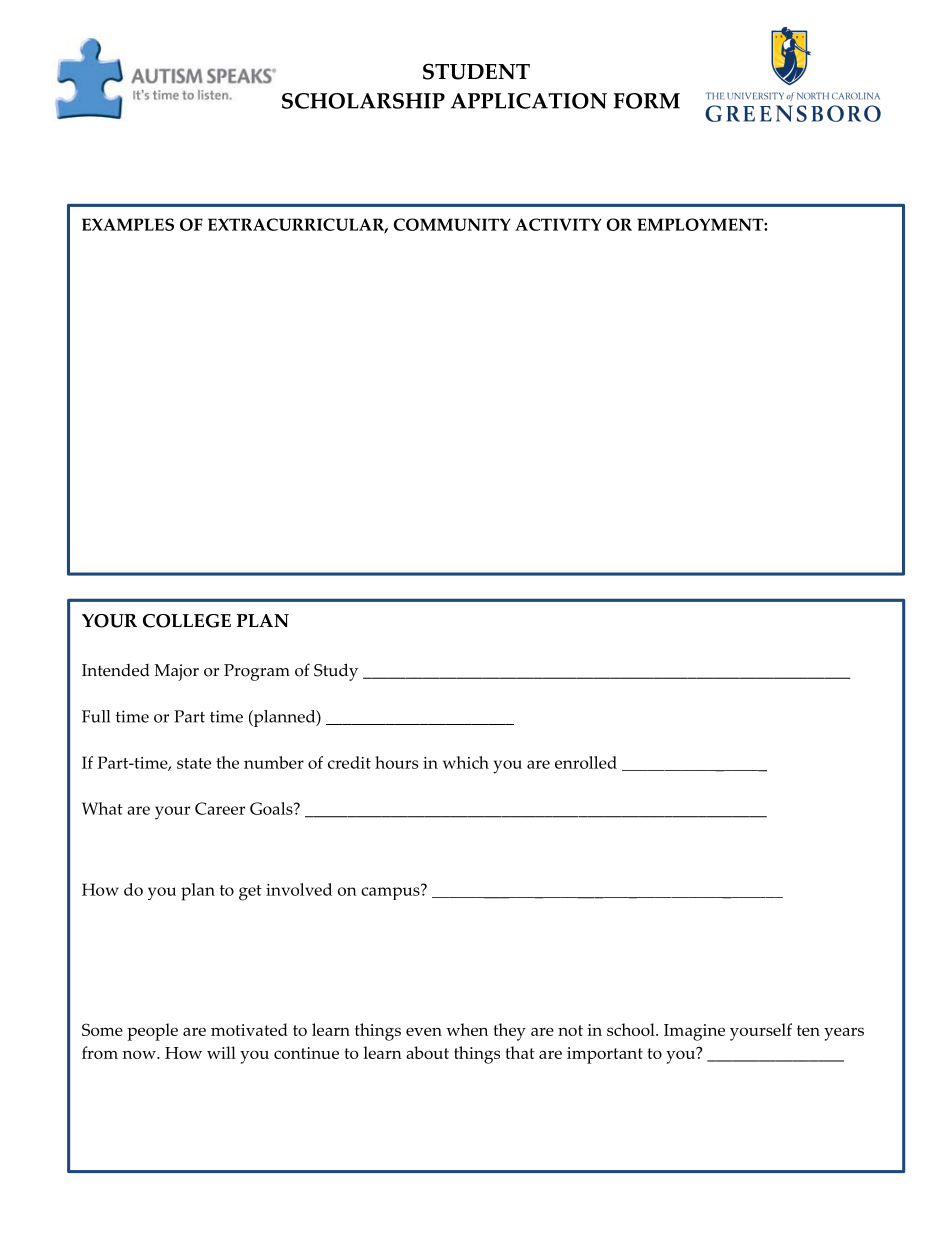 This screenshot has height=1233, width=952. What do you see at coordinates (128, 224) in the screenshot?
I see `EXAMPLES` at bounding box center [128, 224].
